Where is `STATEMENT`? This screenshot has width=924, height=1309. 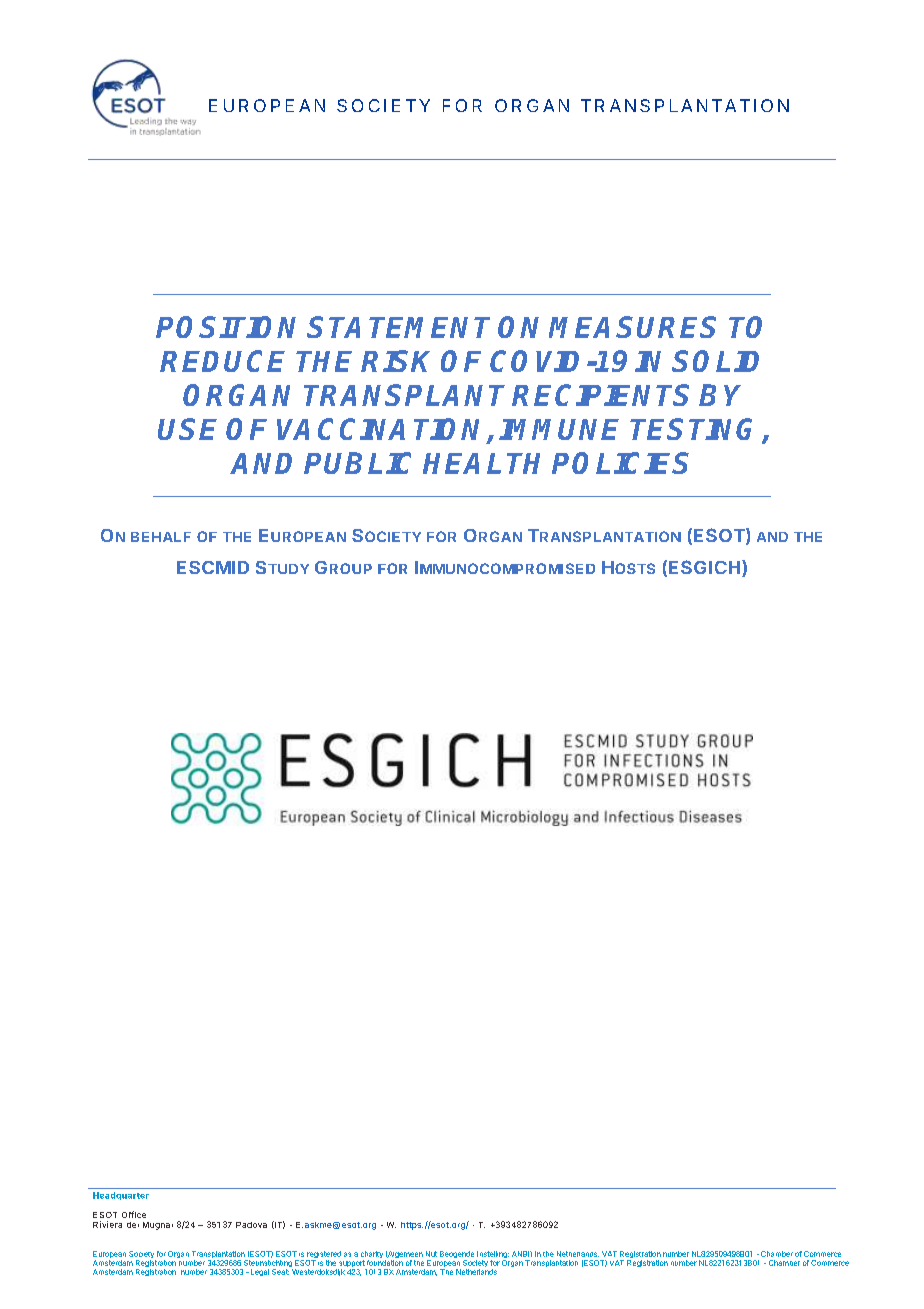
STATEMENT is located at coordinates (398, 327).
